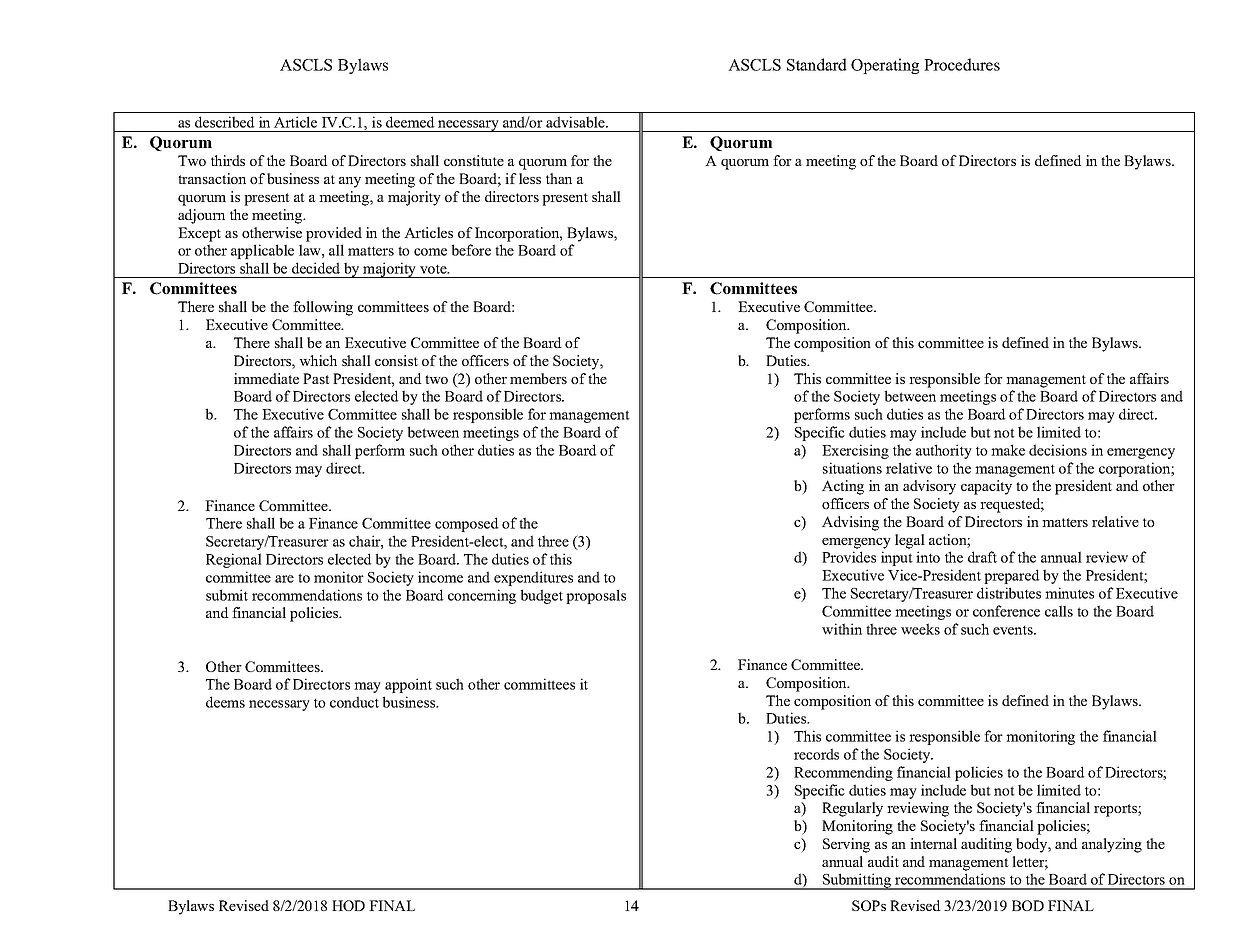 The width and height of the screenshot is (1233, 952). What do you see at coordinates (1006, 611) in the screenshot?
I see `conference` at bounding box center [1006, 611].
